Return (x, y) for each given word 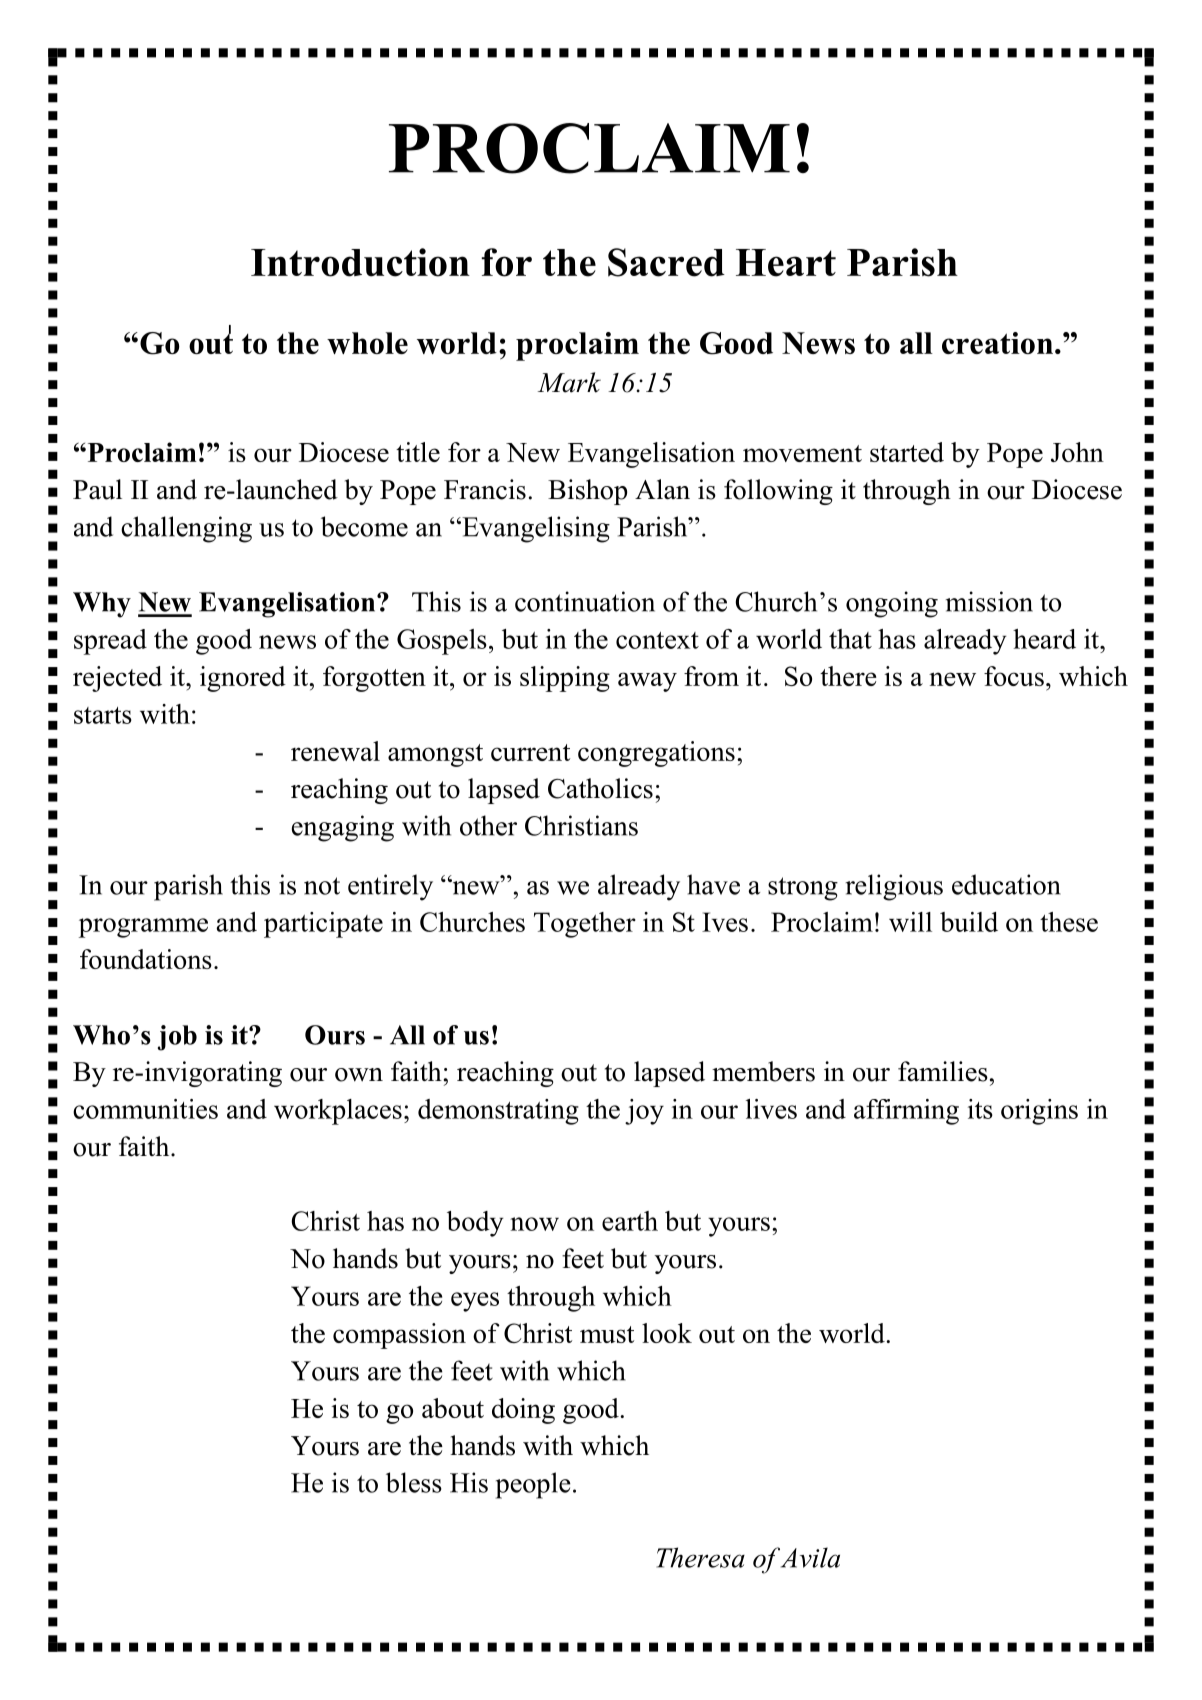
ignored (243, 679)
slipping (565, 679)
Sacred (666, 262)
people (533, 1485)
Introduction (360, 262)
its (980, 1109)
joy (644, 1112)
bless (414, 1482)
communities (145, 1109)
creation (997, 343)
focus (1014, 676)
